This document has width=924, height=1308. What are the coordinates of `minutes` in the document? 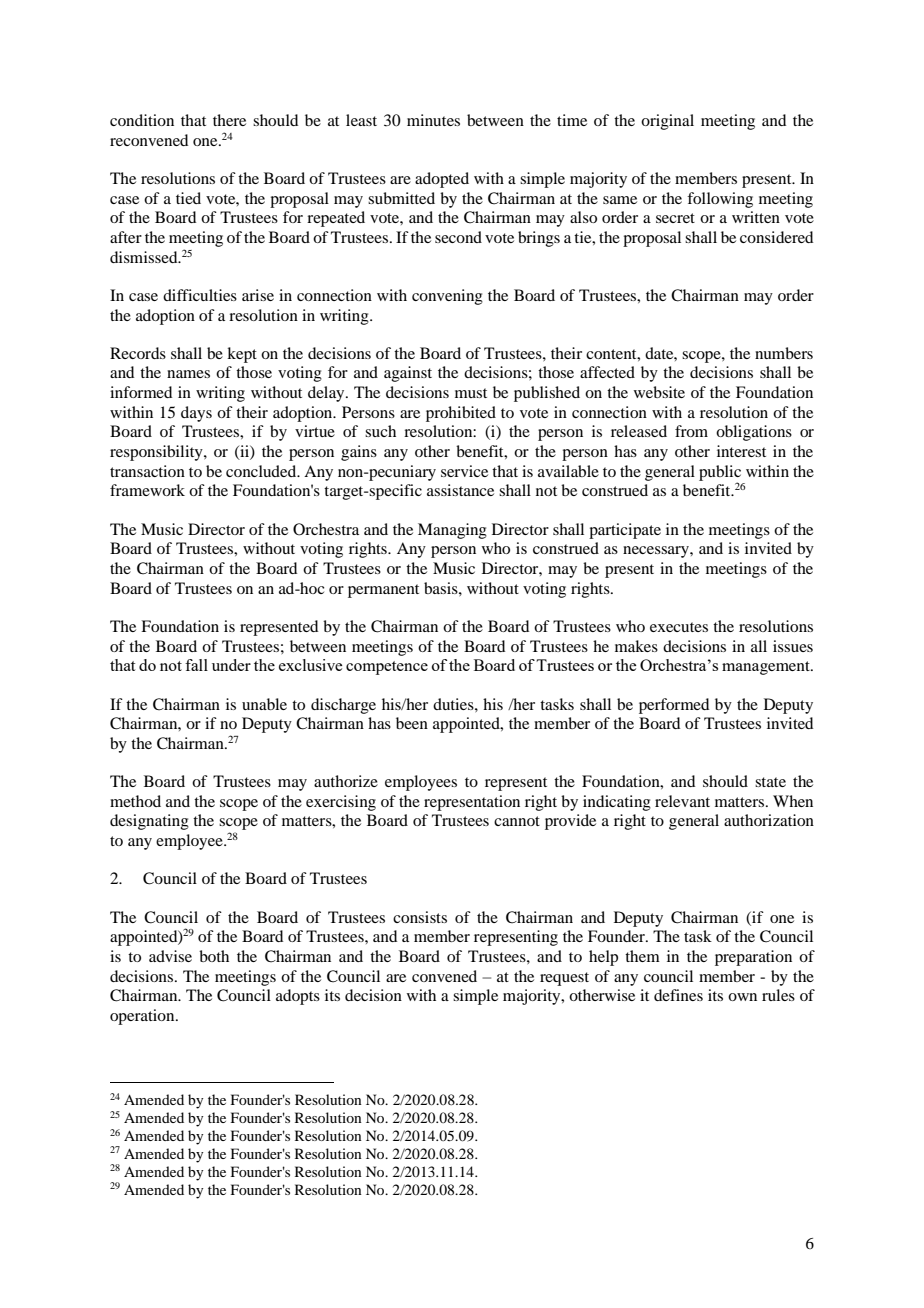 It's located at (433, 120).
